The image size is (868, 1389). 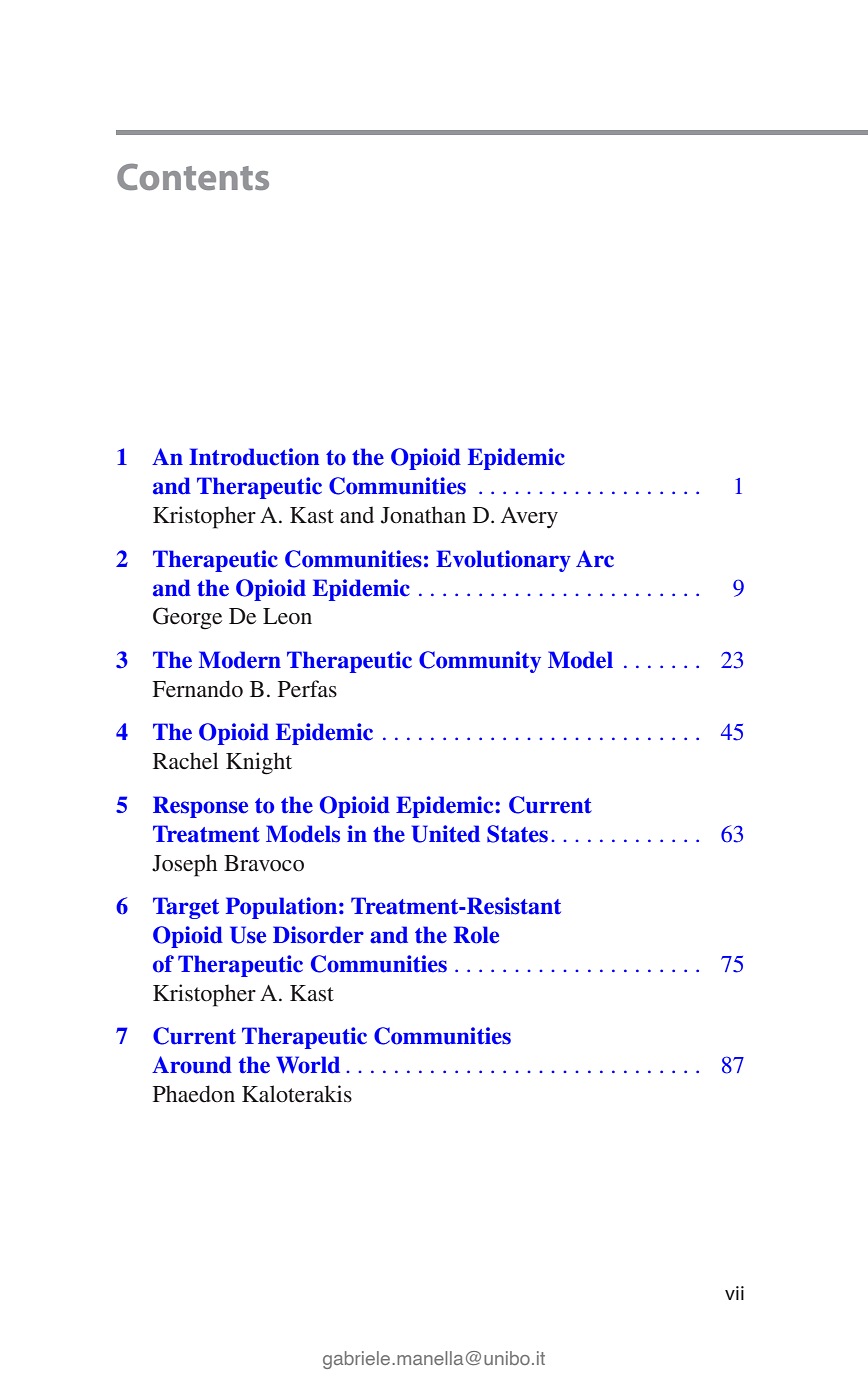 I want to click on Modern, so click(x=240, y=660).
